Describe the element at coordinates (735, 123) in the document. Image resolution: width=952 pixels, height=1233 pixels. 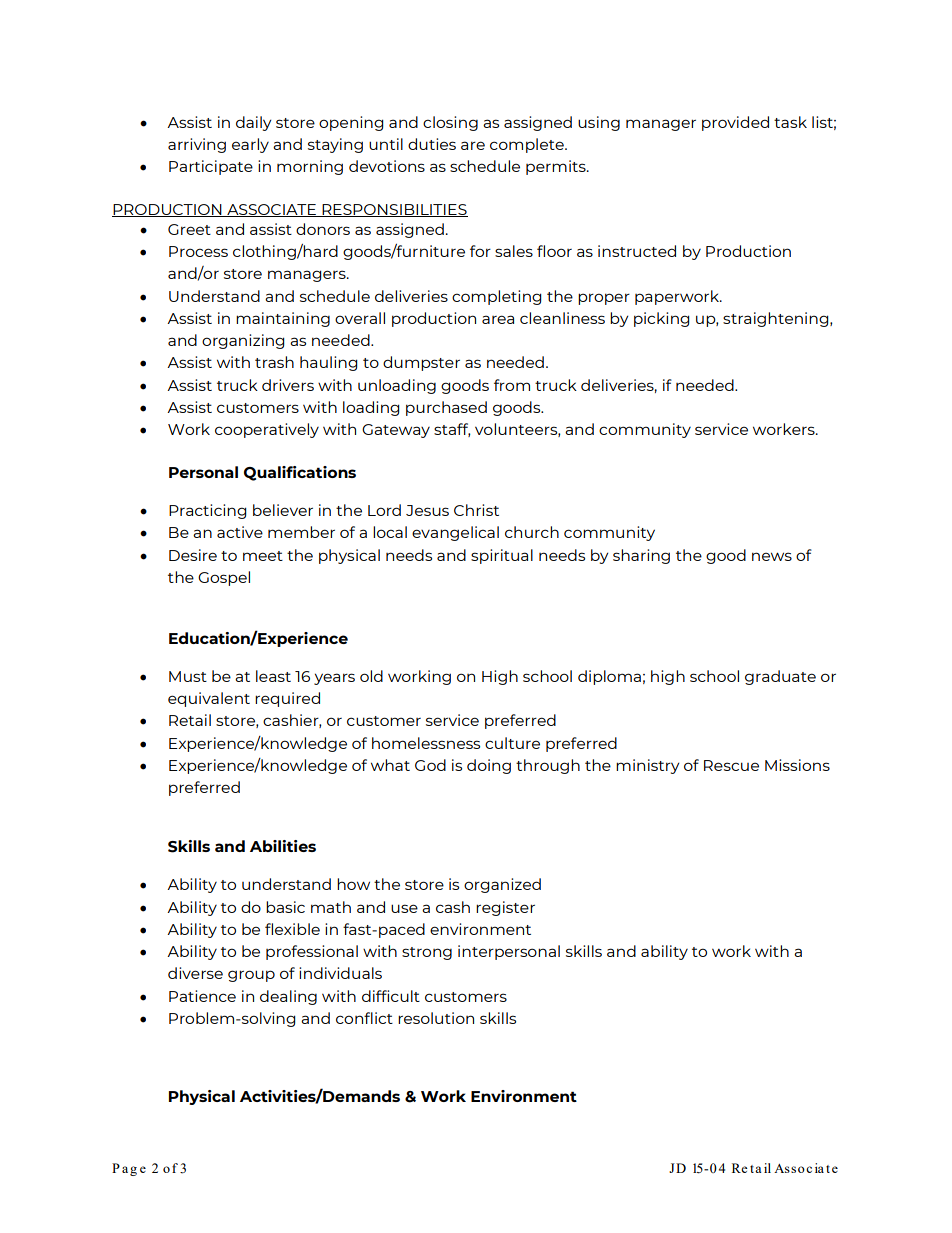
I see `provided` at that location.
